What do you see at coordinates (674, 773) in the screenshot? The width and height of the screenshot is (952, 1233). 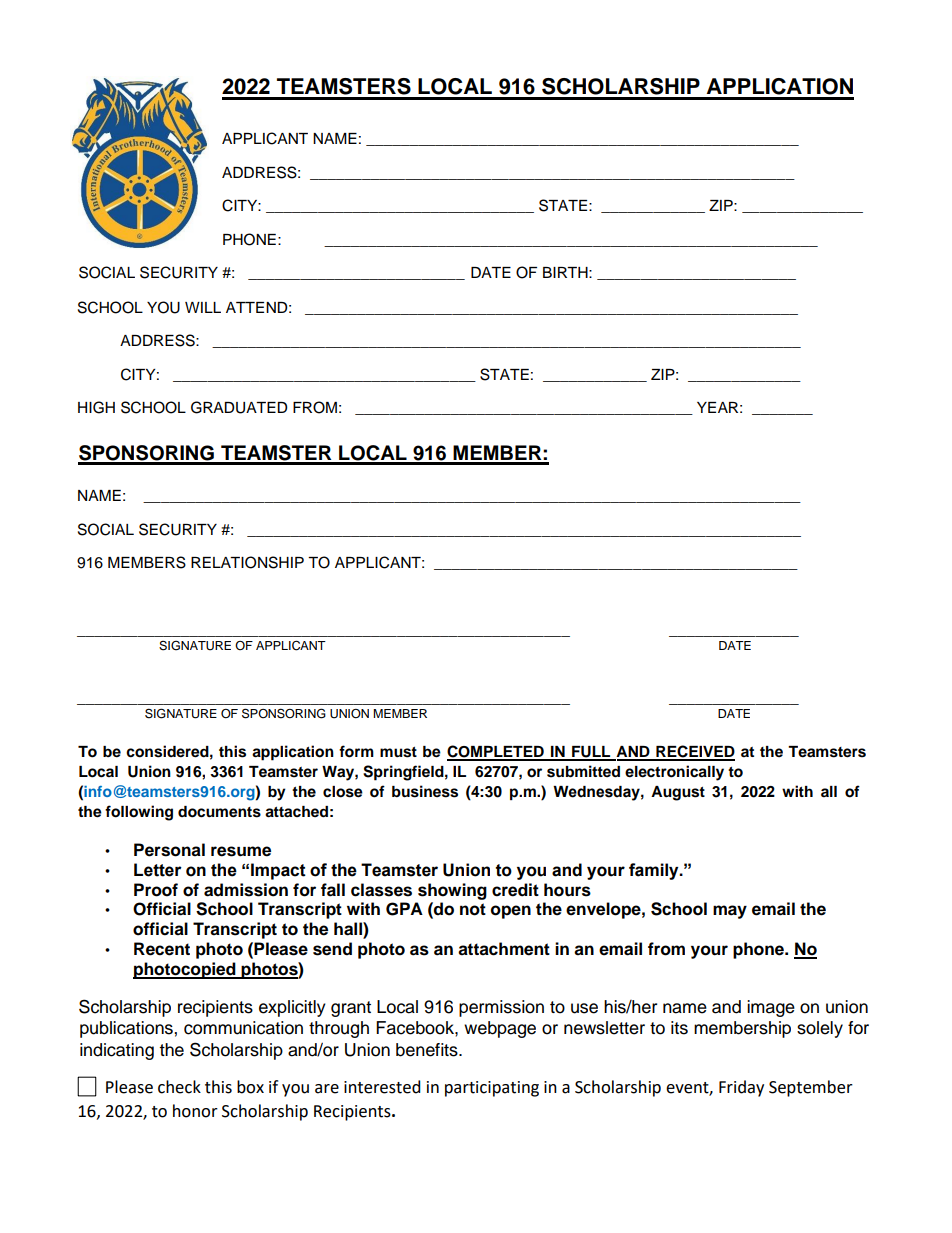 I see `electronically` at bounding box center [674, 773].
